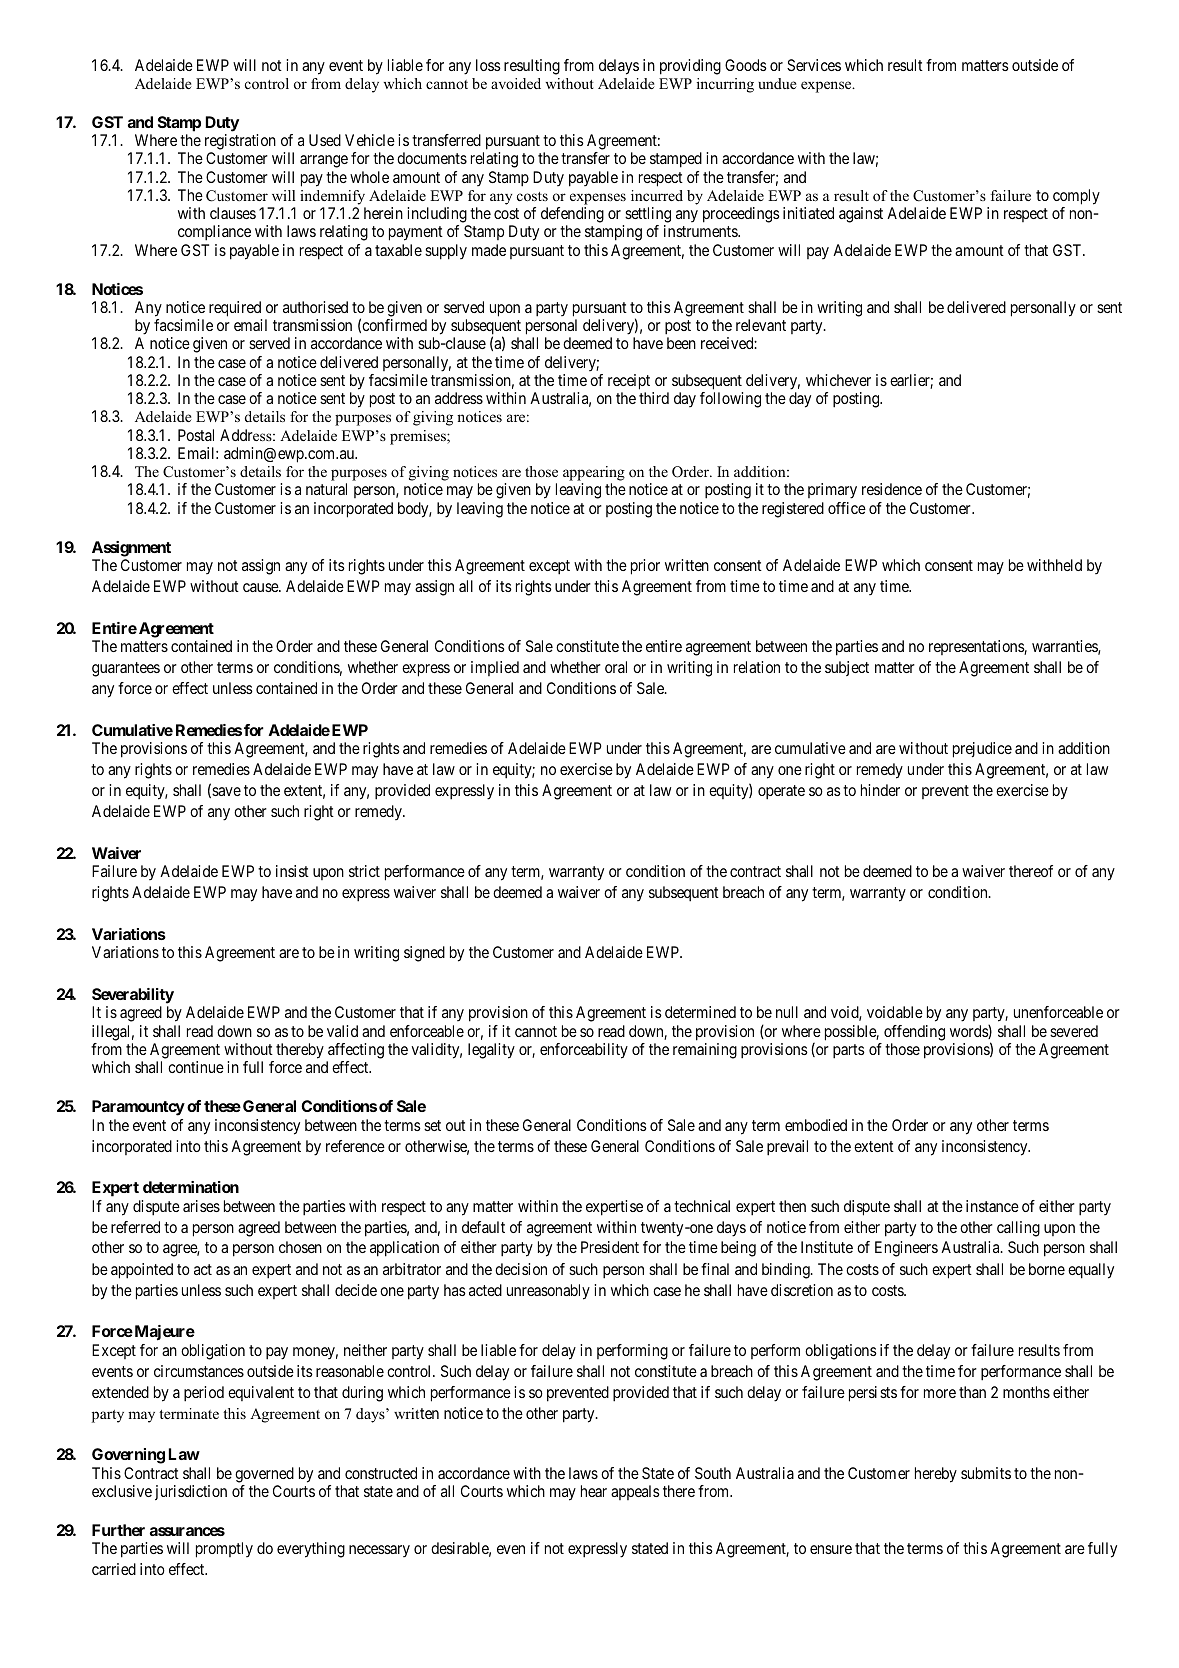 The width and height of the image is (1179, 1668). I want to click on offending, so click(914, 1033).
